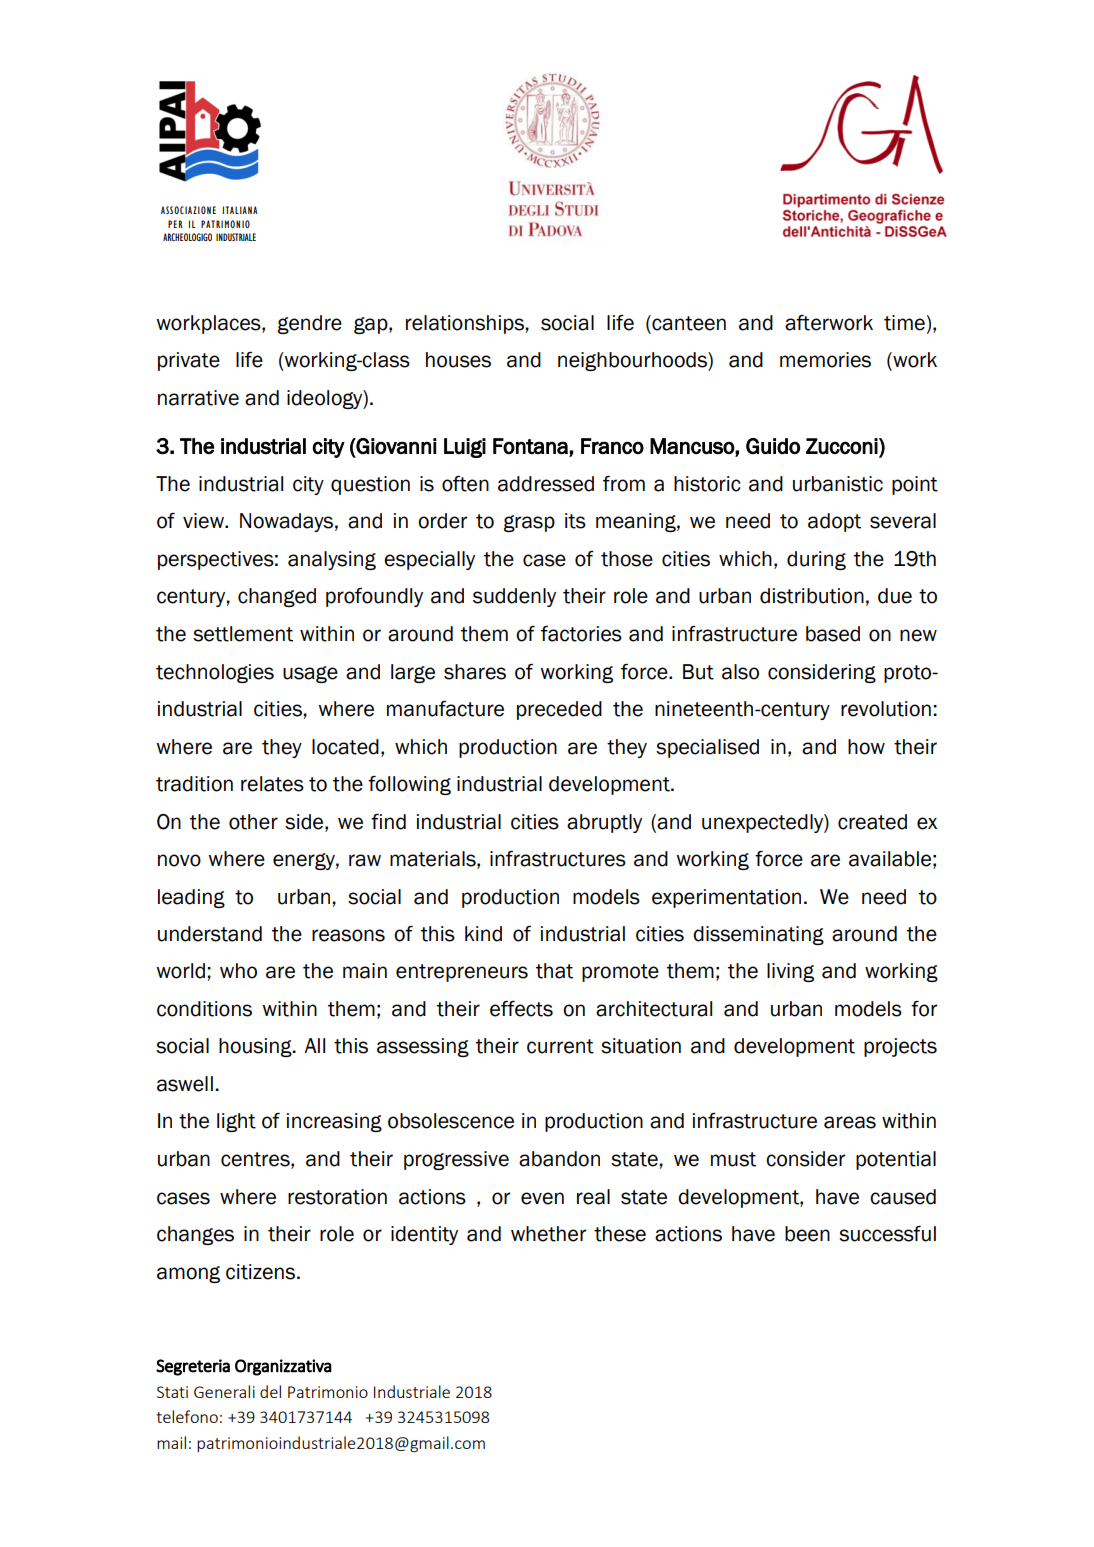 The image size is (1094, 1547). What do you see at coordinates (825, 360) in the screenshot?
I see `memories` at bounding box center [825, 360].
